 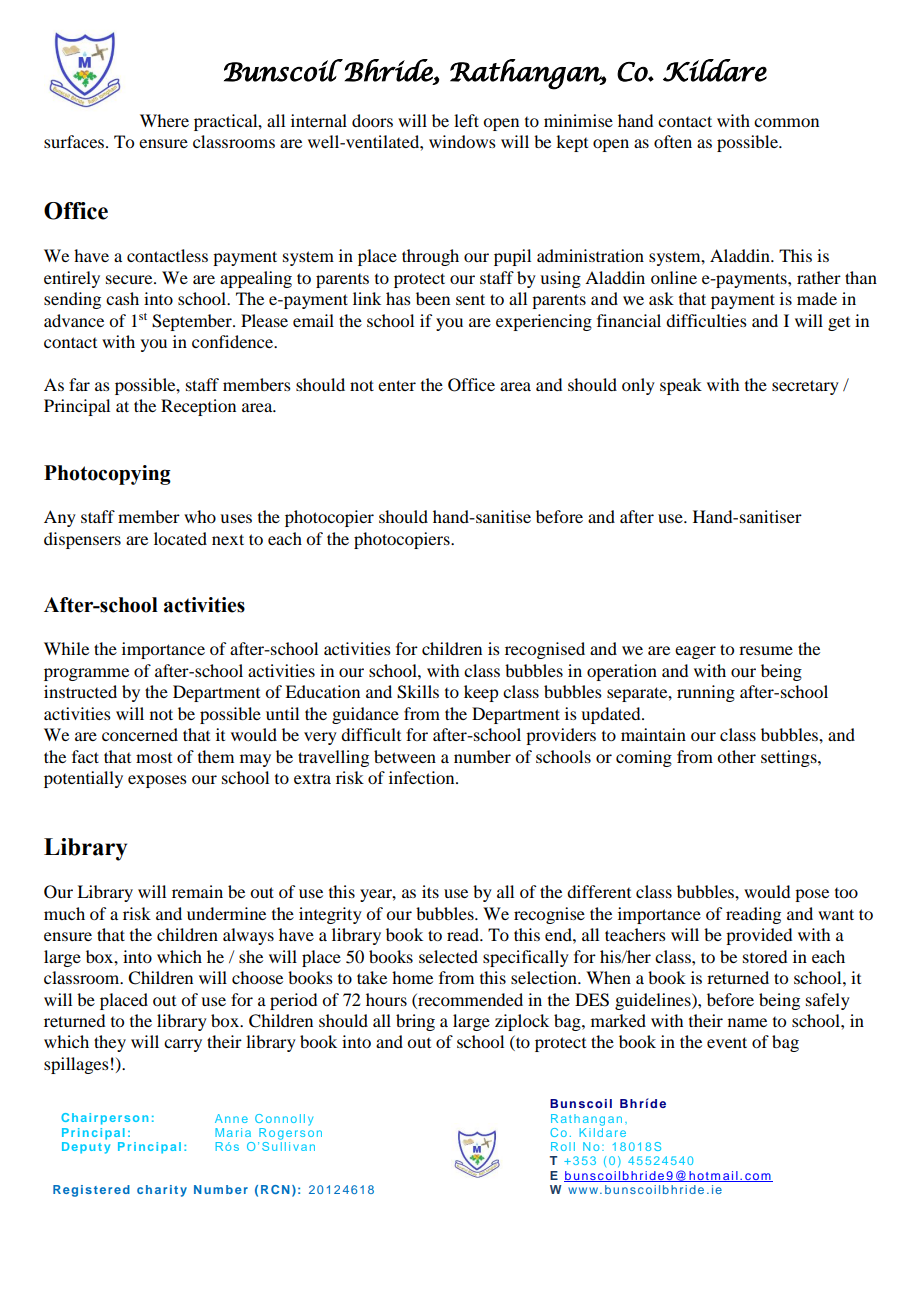 What do you see at coordinates (164, 120) in the image?
I see `Where` at bounding box center [164, 120].
